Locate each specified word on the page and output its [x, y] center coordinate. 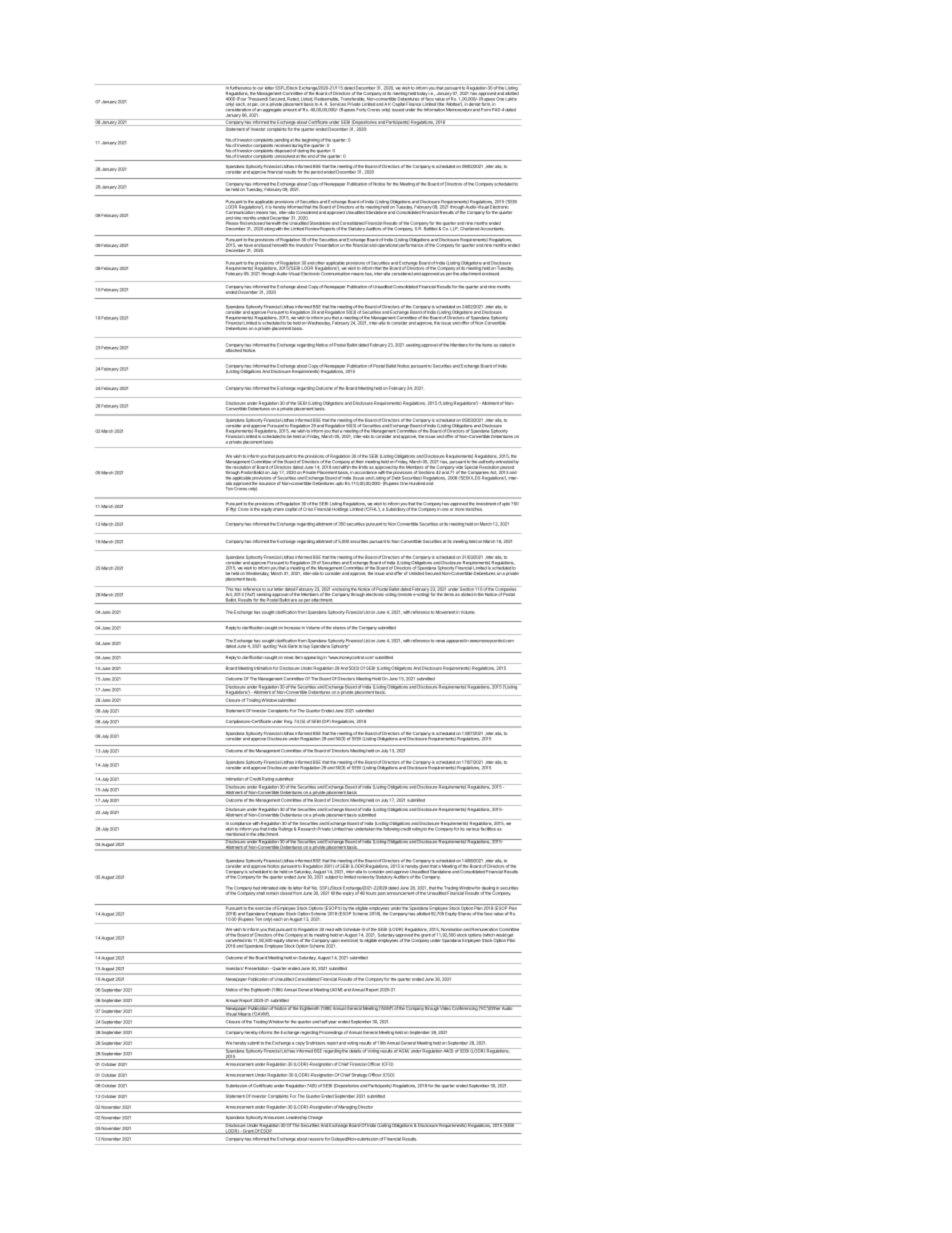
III [363, 931]
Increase [292, 628]
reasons [316, 1139]
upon [335, 941]
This [229, 588]
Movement [445, 612]
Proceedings [331, 1033]
